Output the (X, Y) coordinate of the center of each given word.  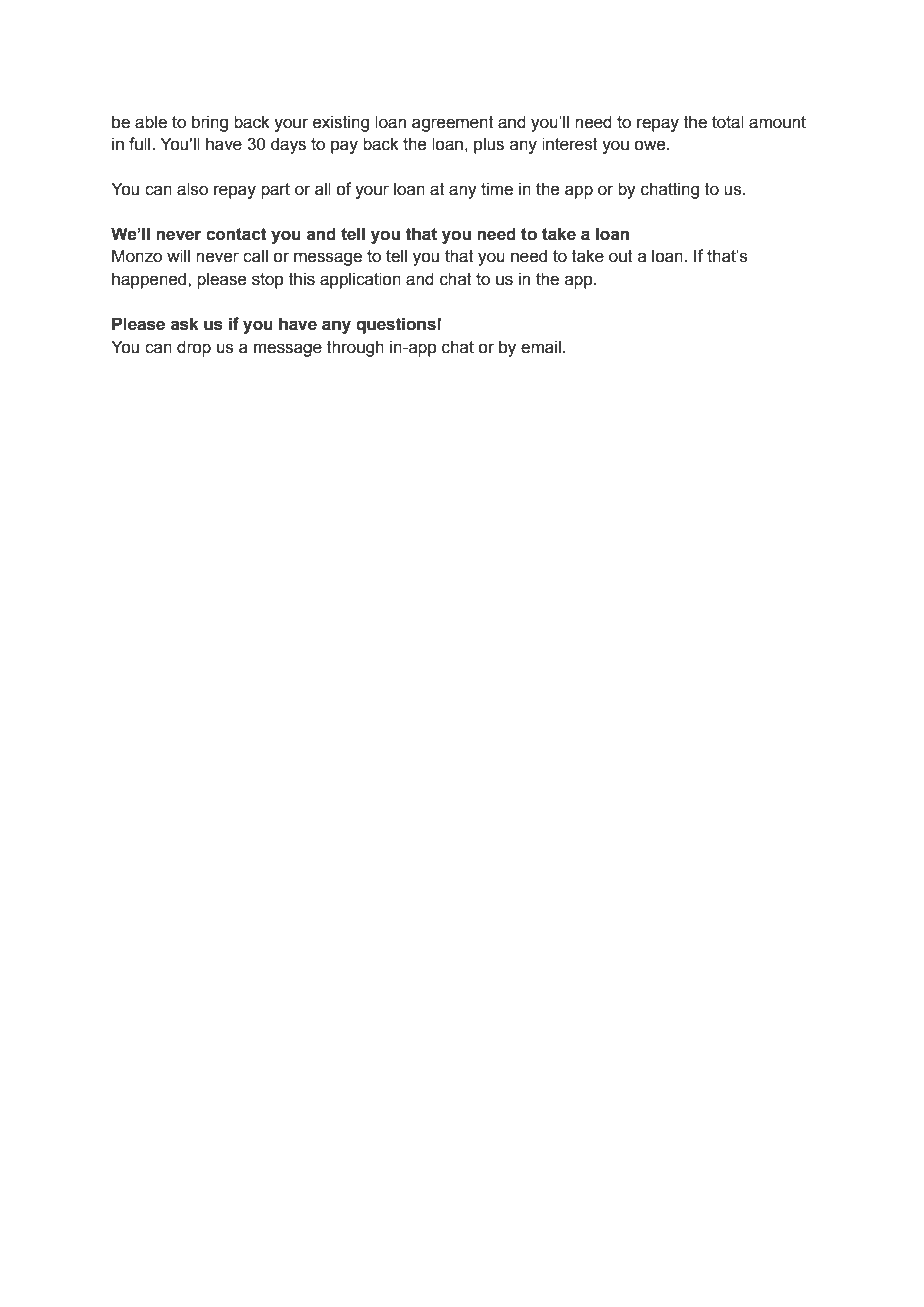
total (728, 122)
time (497, 189)
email (541, 347)
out (621, 256)
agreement (453, 124)
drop (194, 348)
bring (210, 123)
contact (236, 234)
